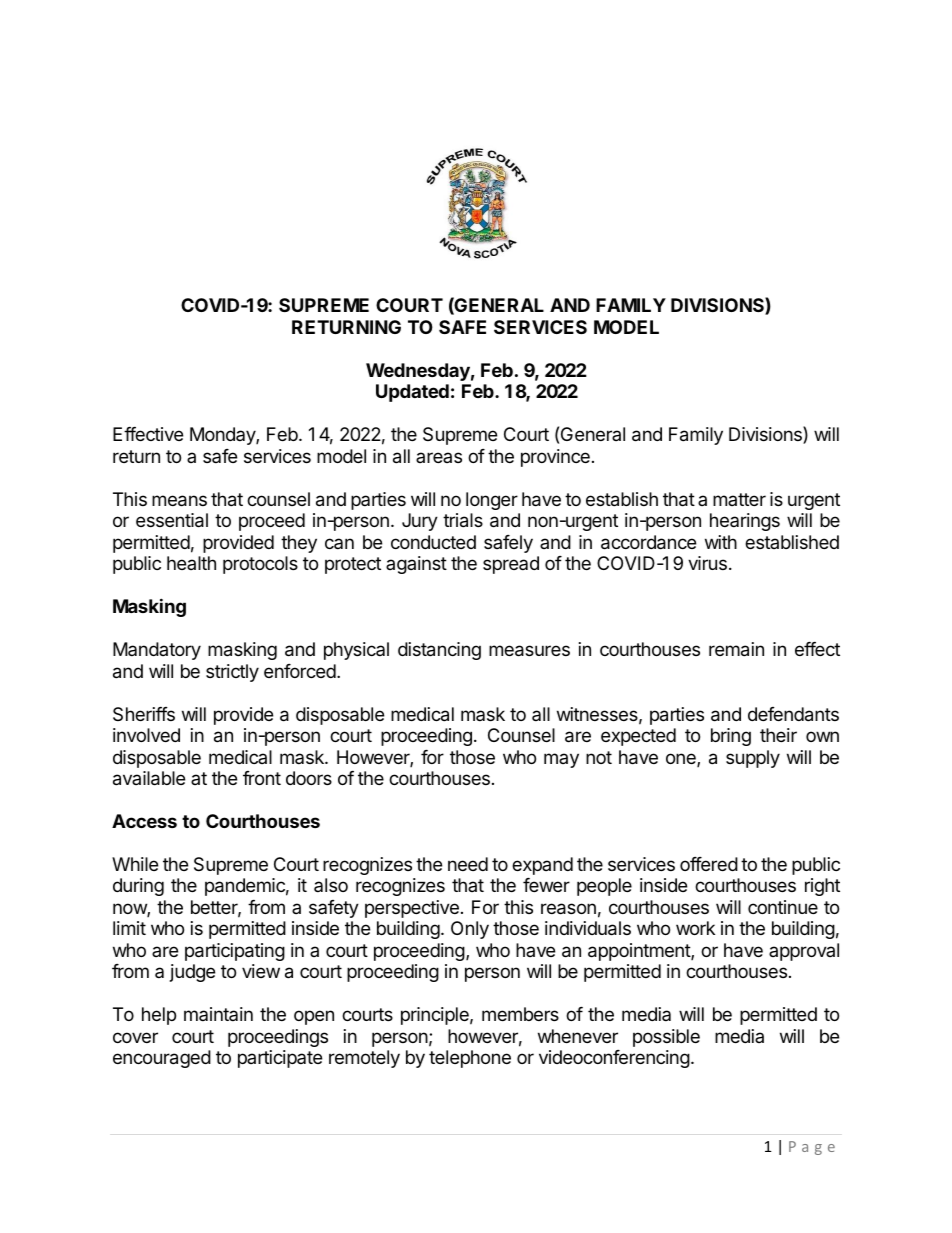 The image size is (952, 1233). I want to click on Updated, so click(412, 393).
